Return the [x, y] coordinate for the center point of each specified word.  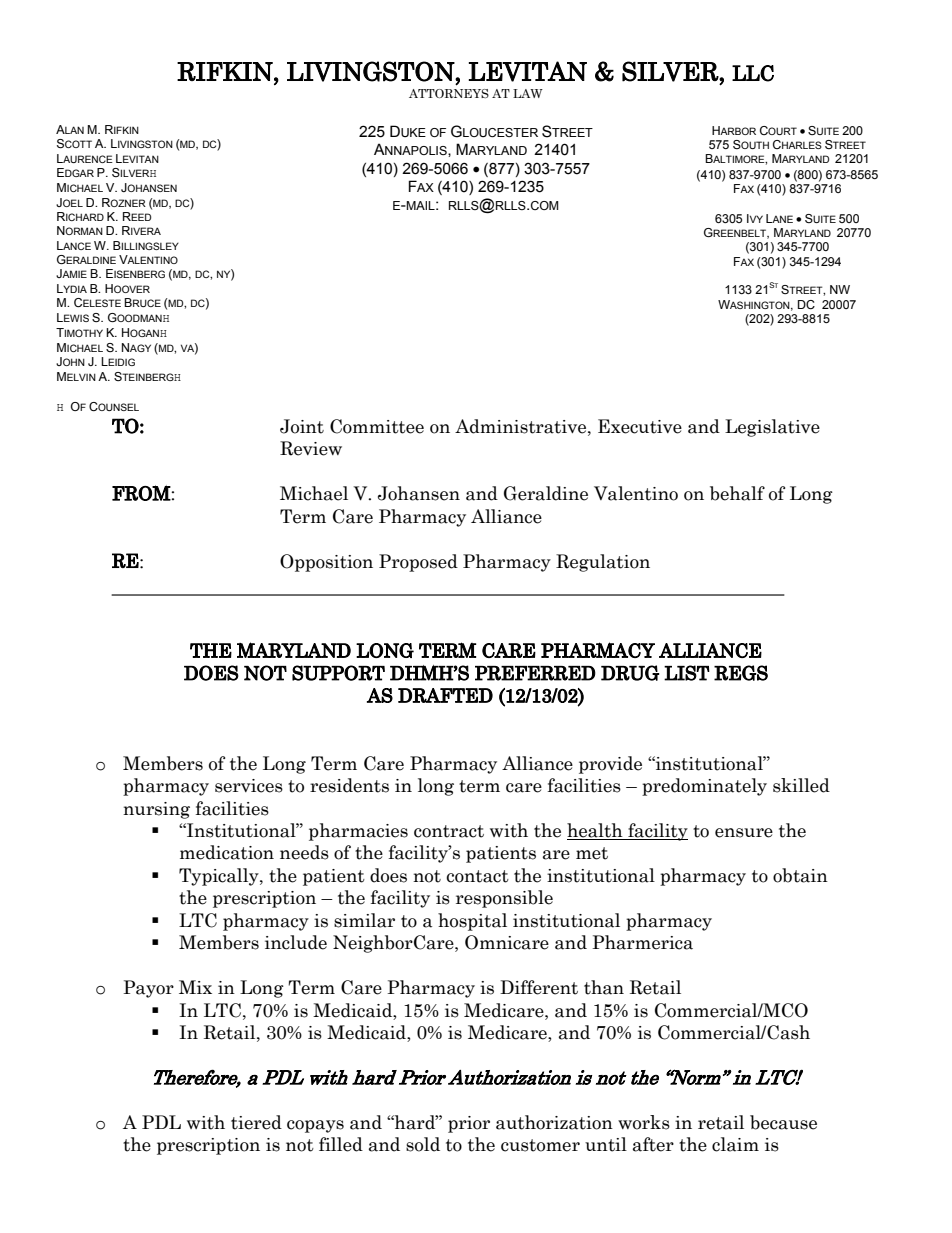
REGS [741, 673]
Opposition [326, 563]
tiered [256, 1122]
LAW [528, 93]
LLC [753, 73]
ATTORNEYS [449, 93]
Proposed [418, 563]
